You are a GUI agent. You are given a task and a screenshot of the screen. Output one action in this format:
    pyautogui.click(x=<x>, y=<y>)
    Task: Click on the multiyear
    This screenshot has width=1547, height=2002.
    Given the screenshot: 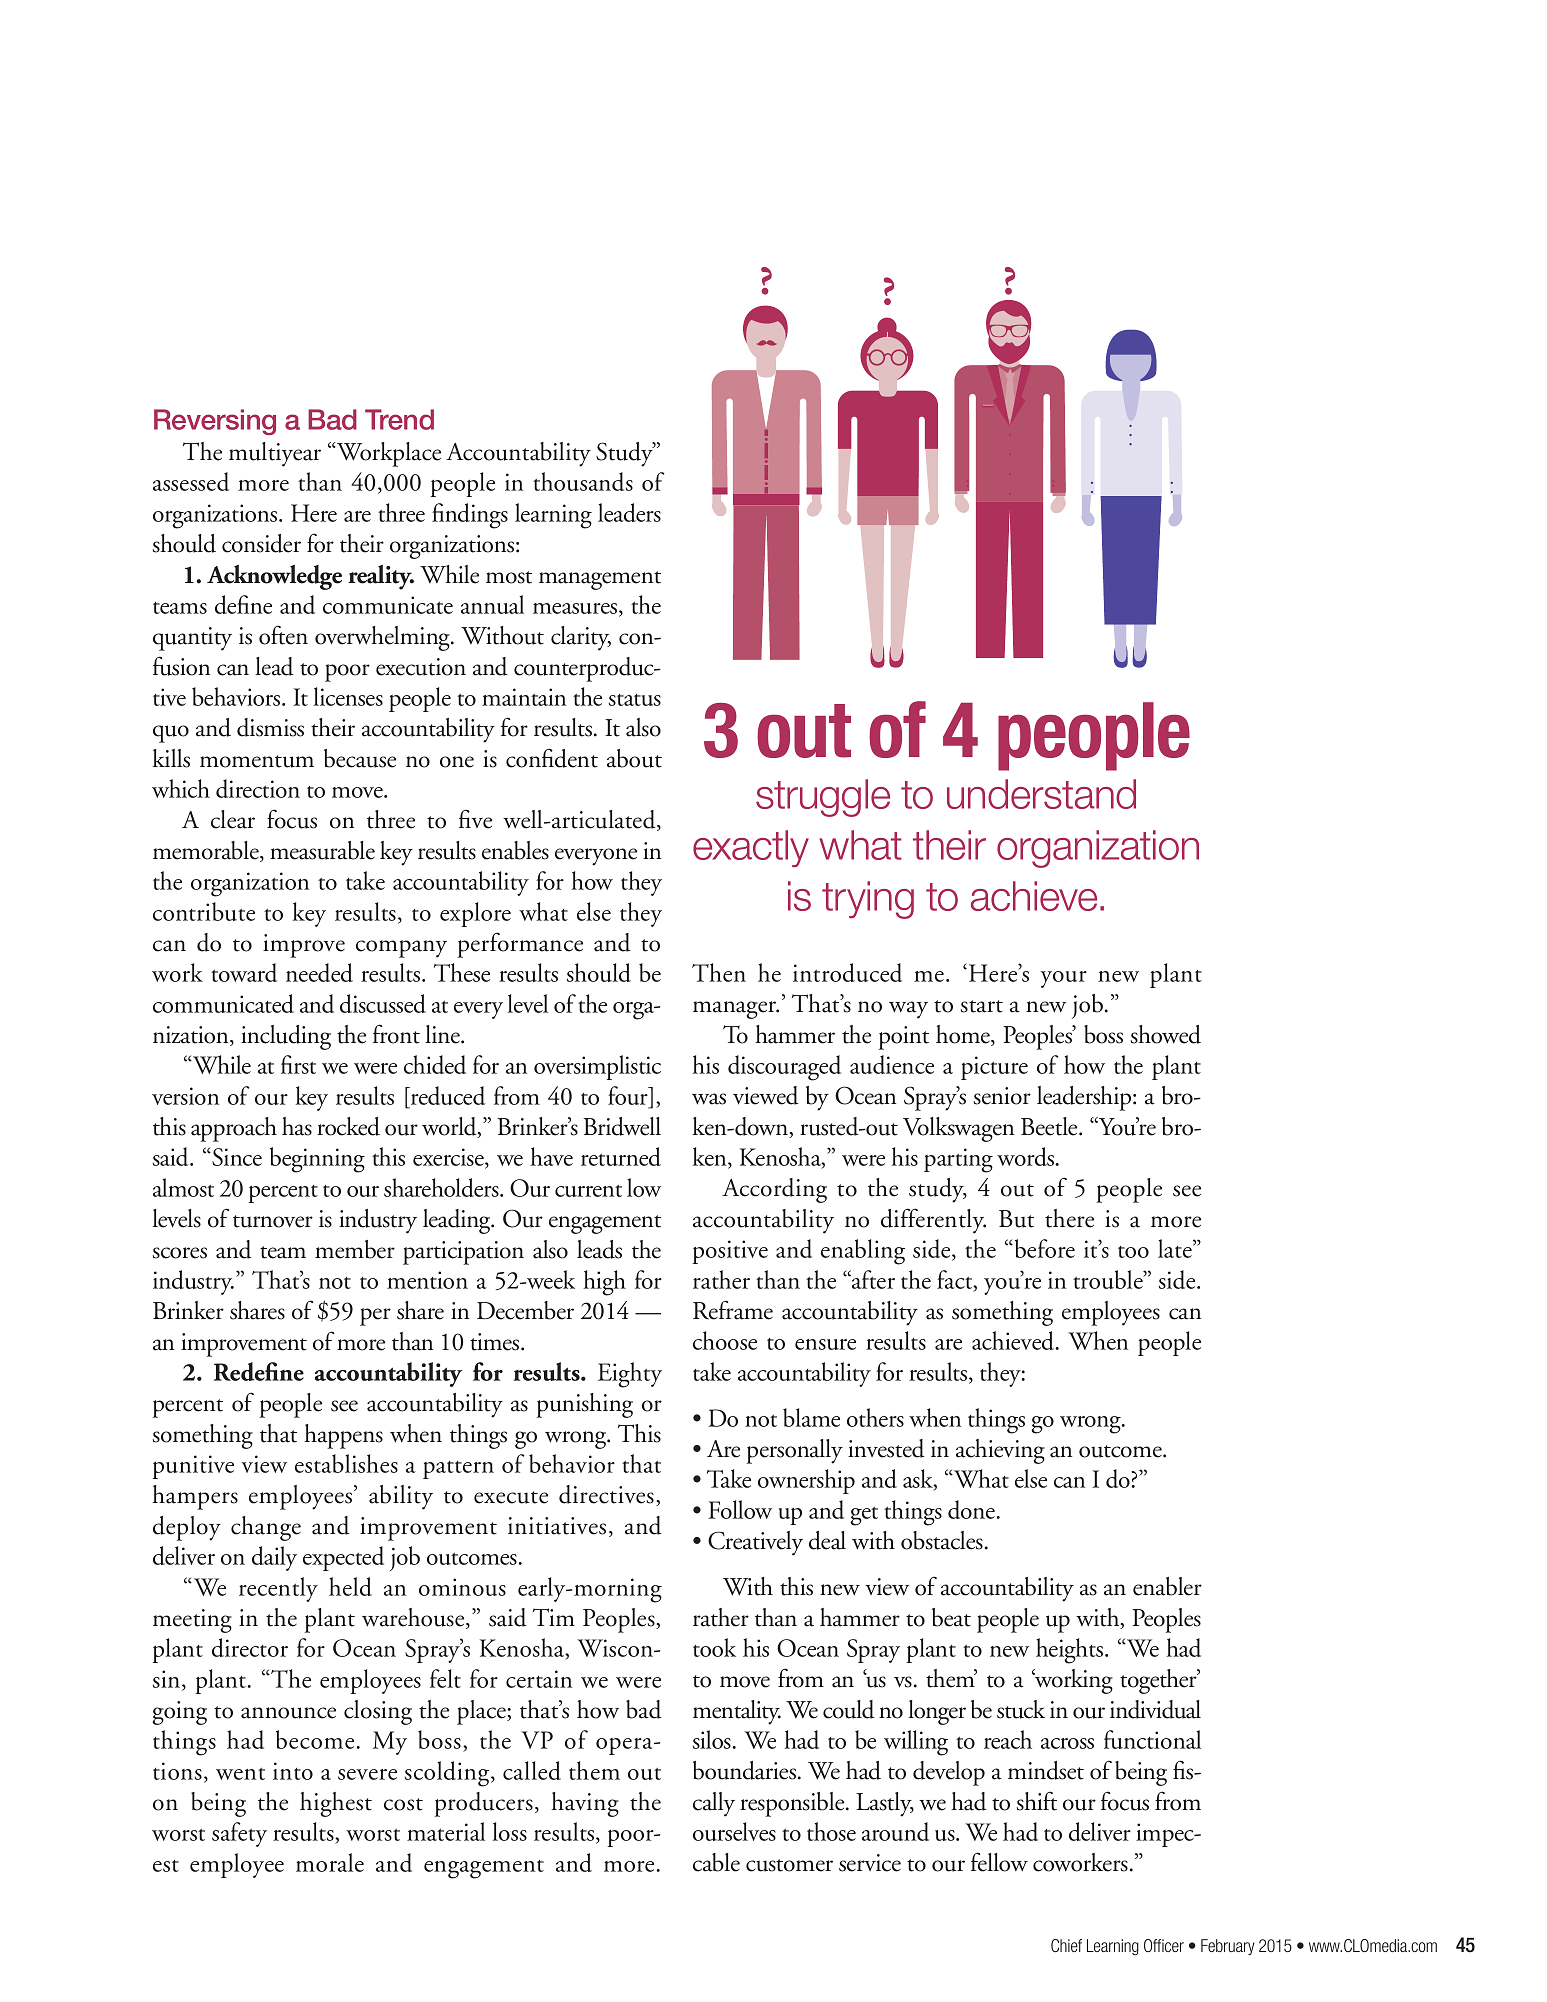 What is the action you would take?
    pyautogui.click(x=275, y=454)
